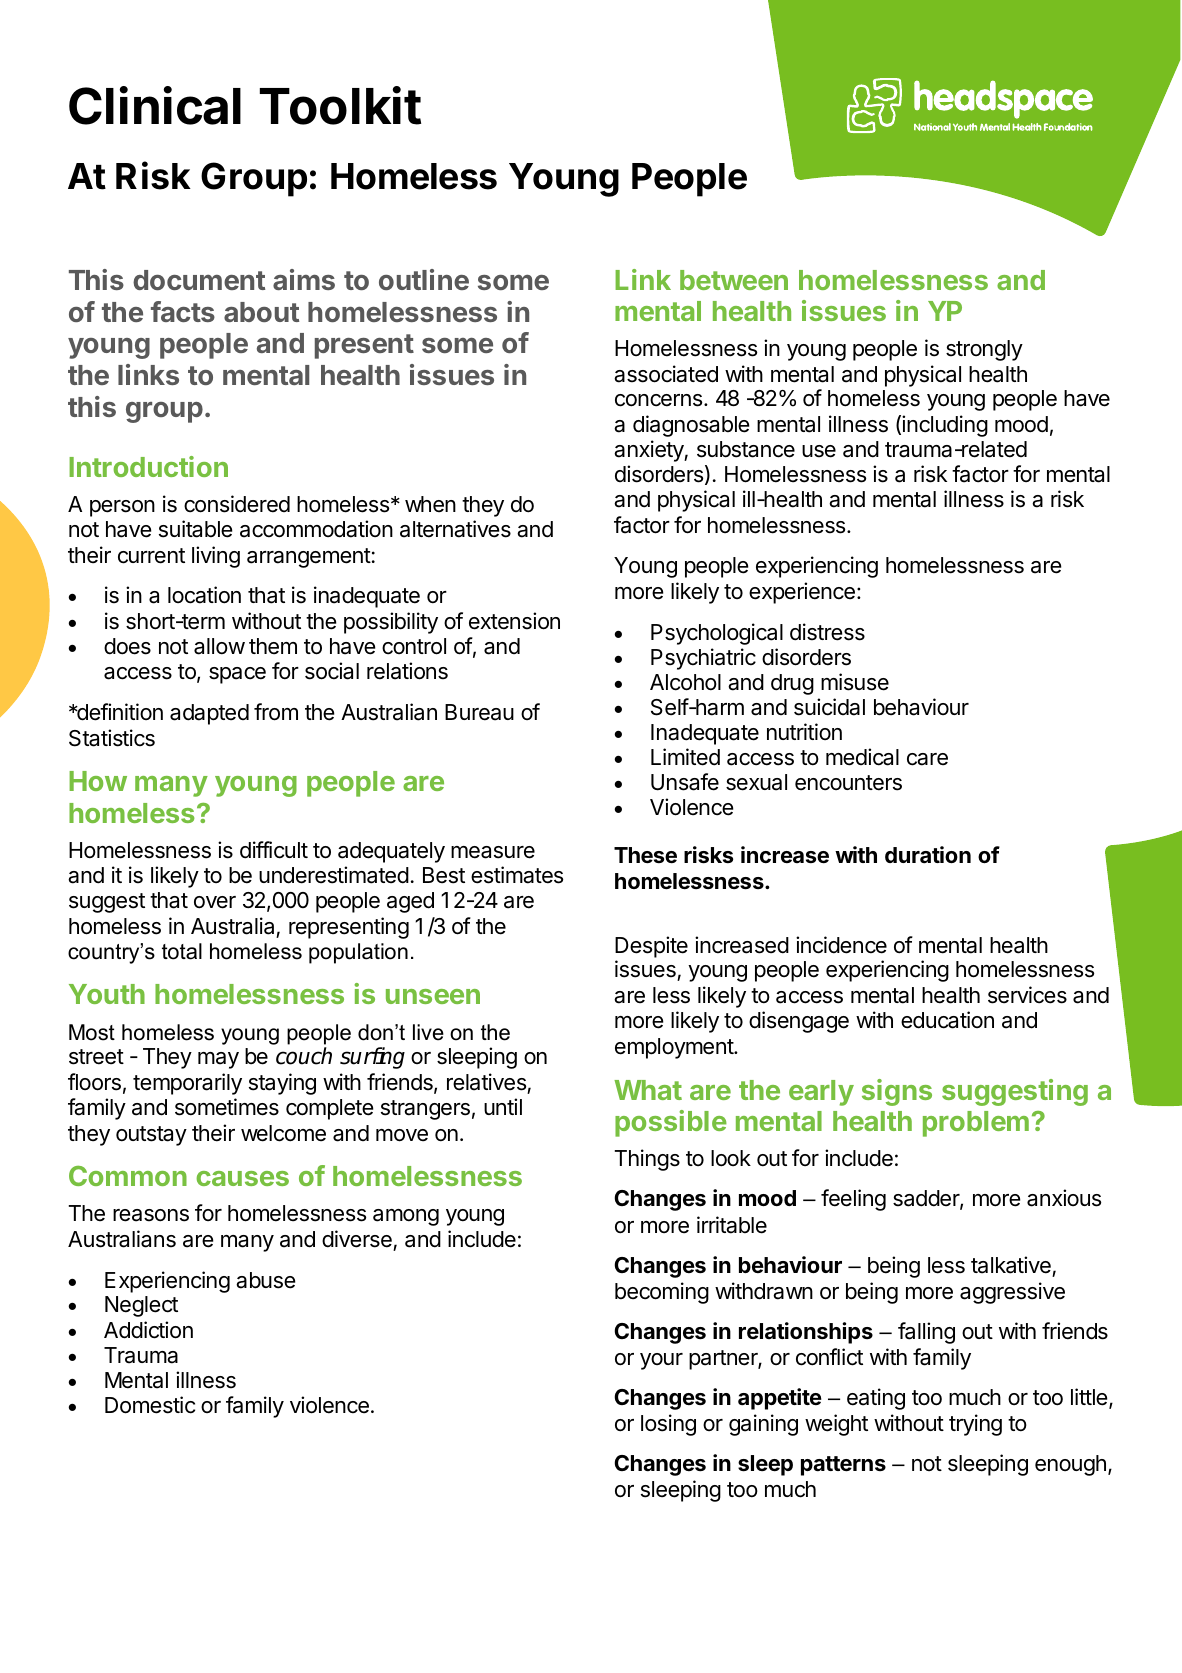 The width and height of the screenshot is (1182, 1673). What do you see at coordinates (182, 951) in the screenshot?
I see `total` at bounding box center [182, 951].
